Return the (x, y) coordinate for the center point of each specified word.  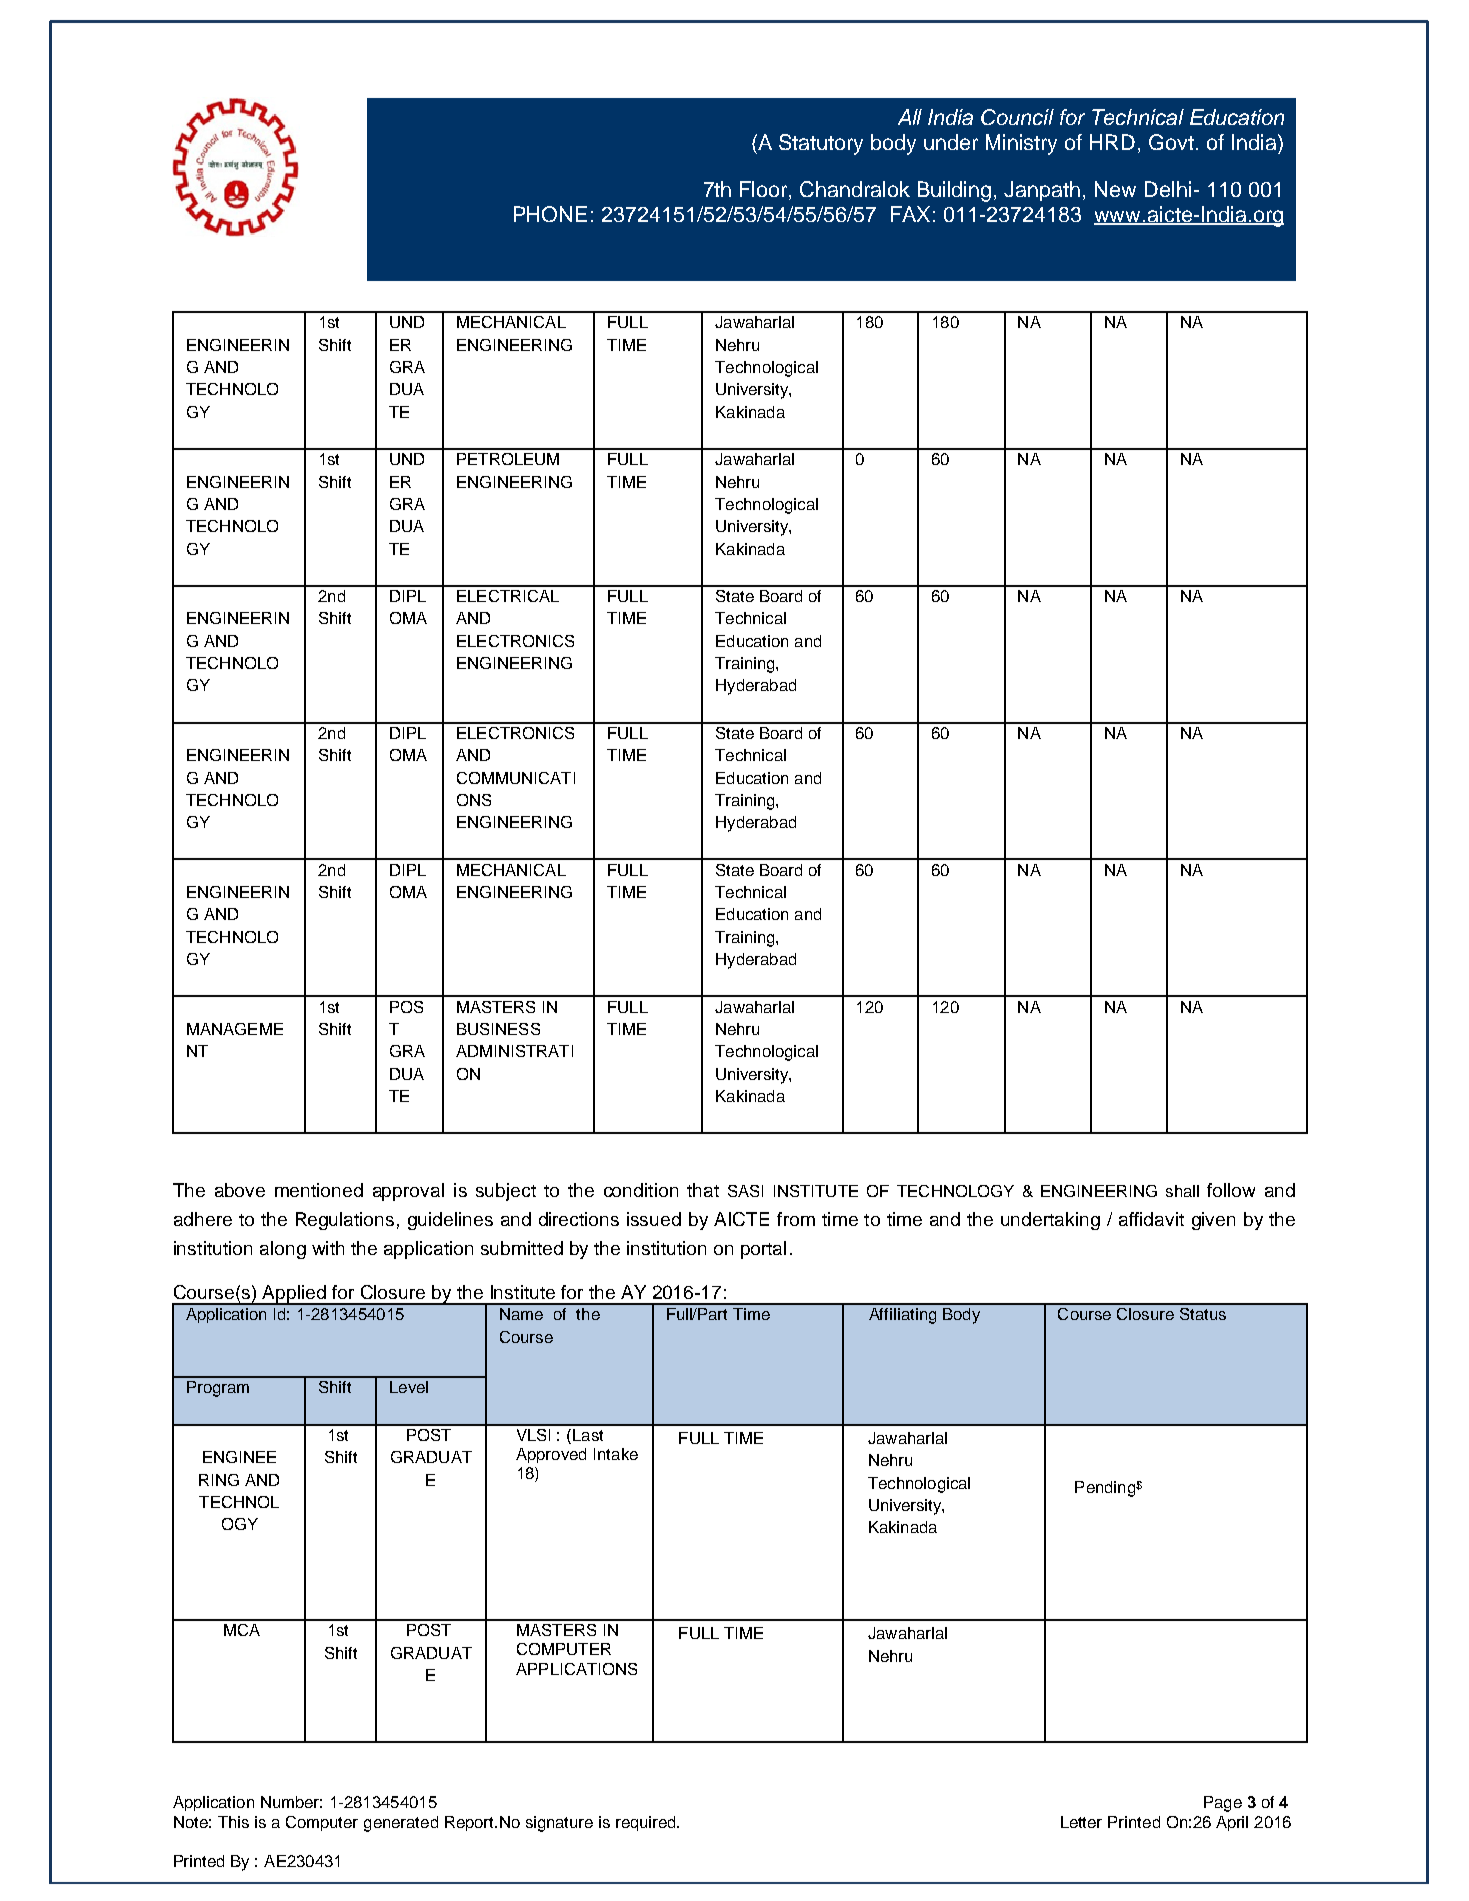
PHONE (550, 214)
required (647, 1823)
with (328, 1248)
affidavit (1151, 1219)
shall (1182, 1191)
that (703, 1190)
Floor (765, 190)
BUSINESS (498, 1029)
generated (401, 1824)
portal (763, 1250)
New (1115, 189)
